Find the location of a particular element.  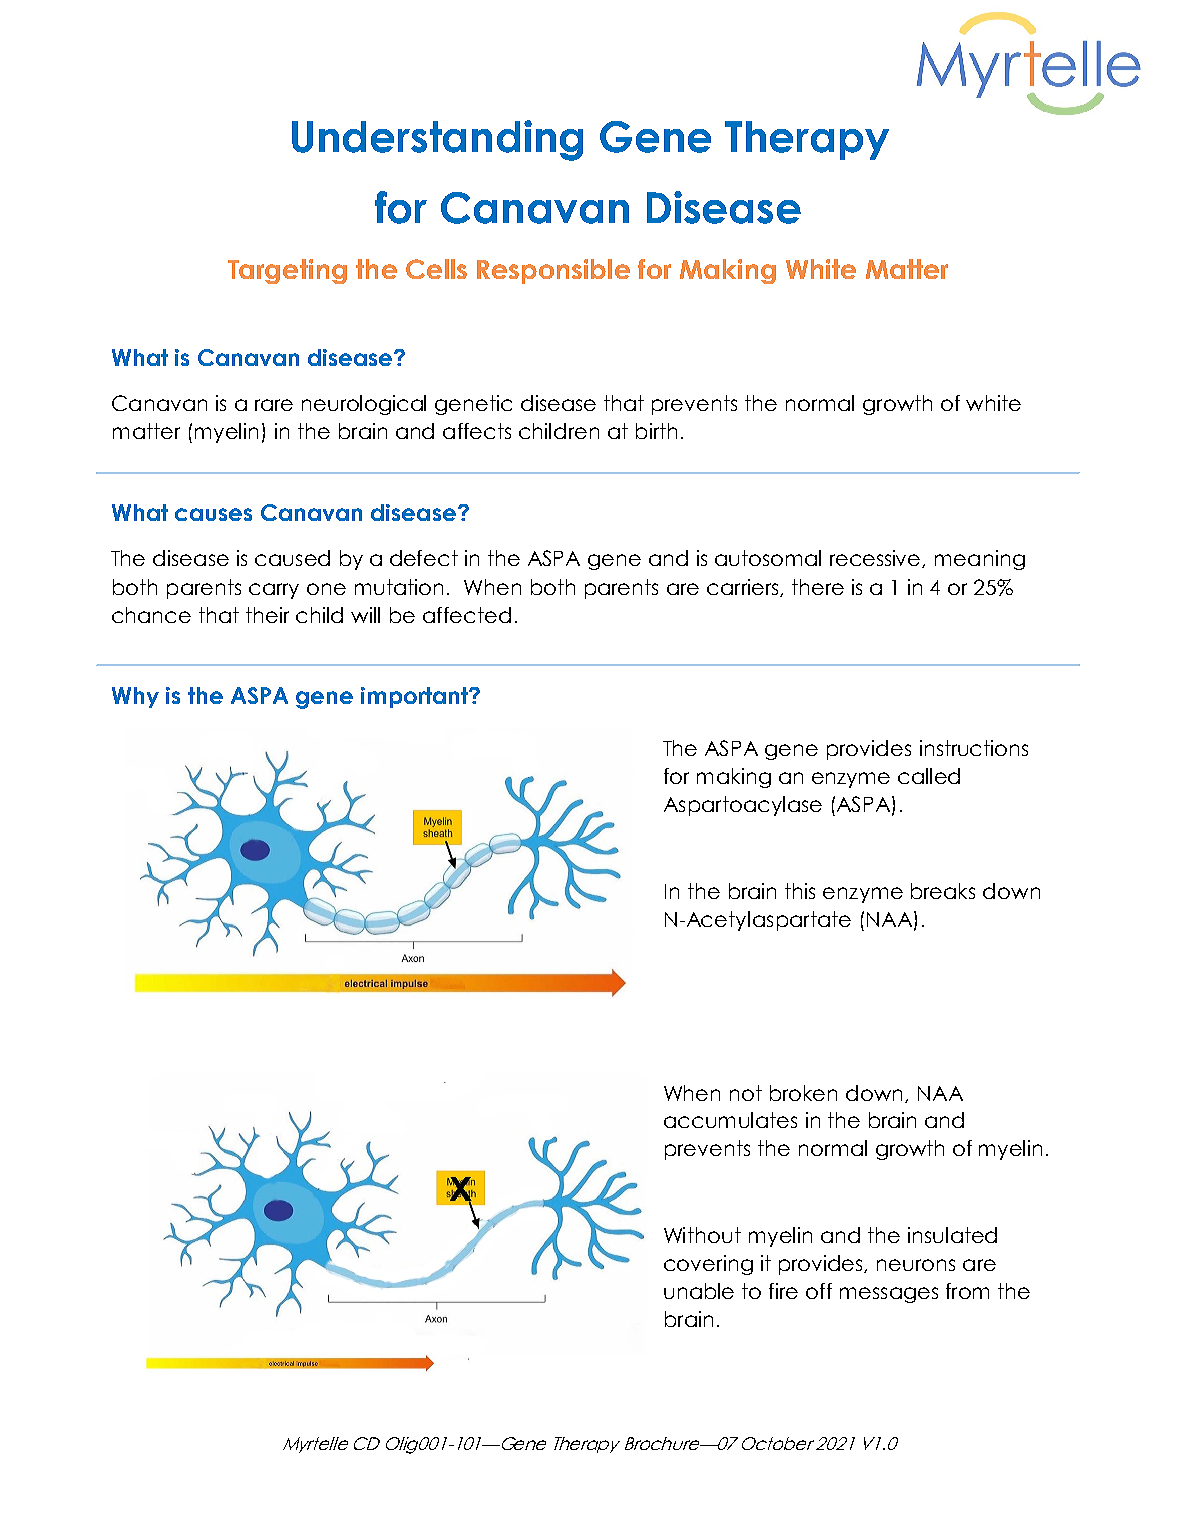

Understanding is located at coordinates (437, 140).
